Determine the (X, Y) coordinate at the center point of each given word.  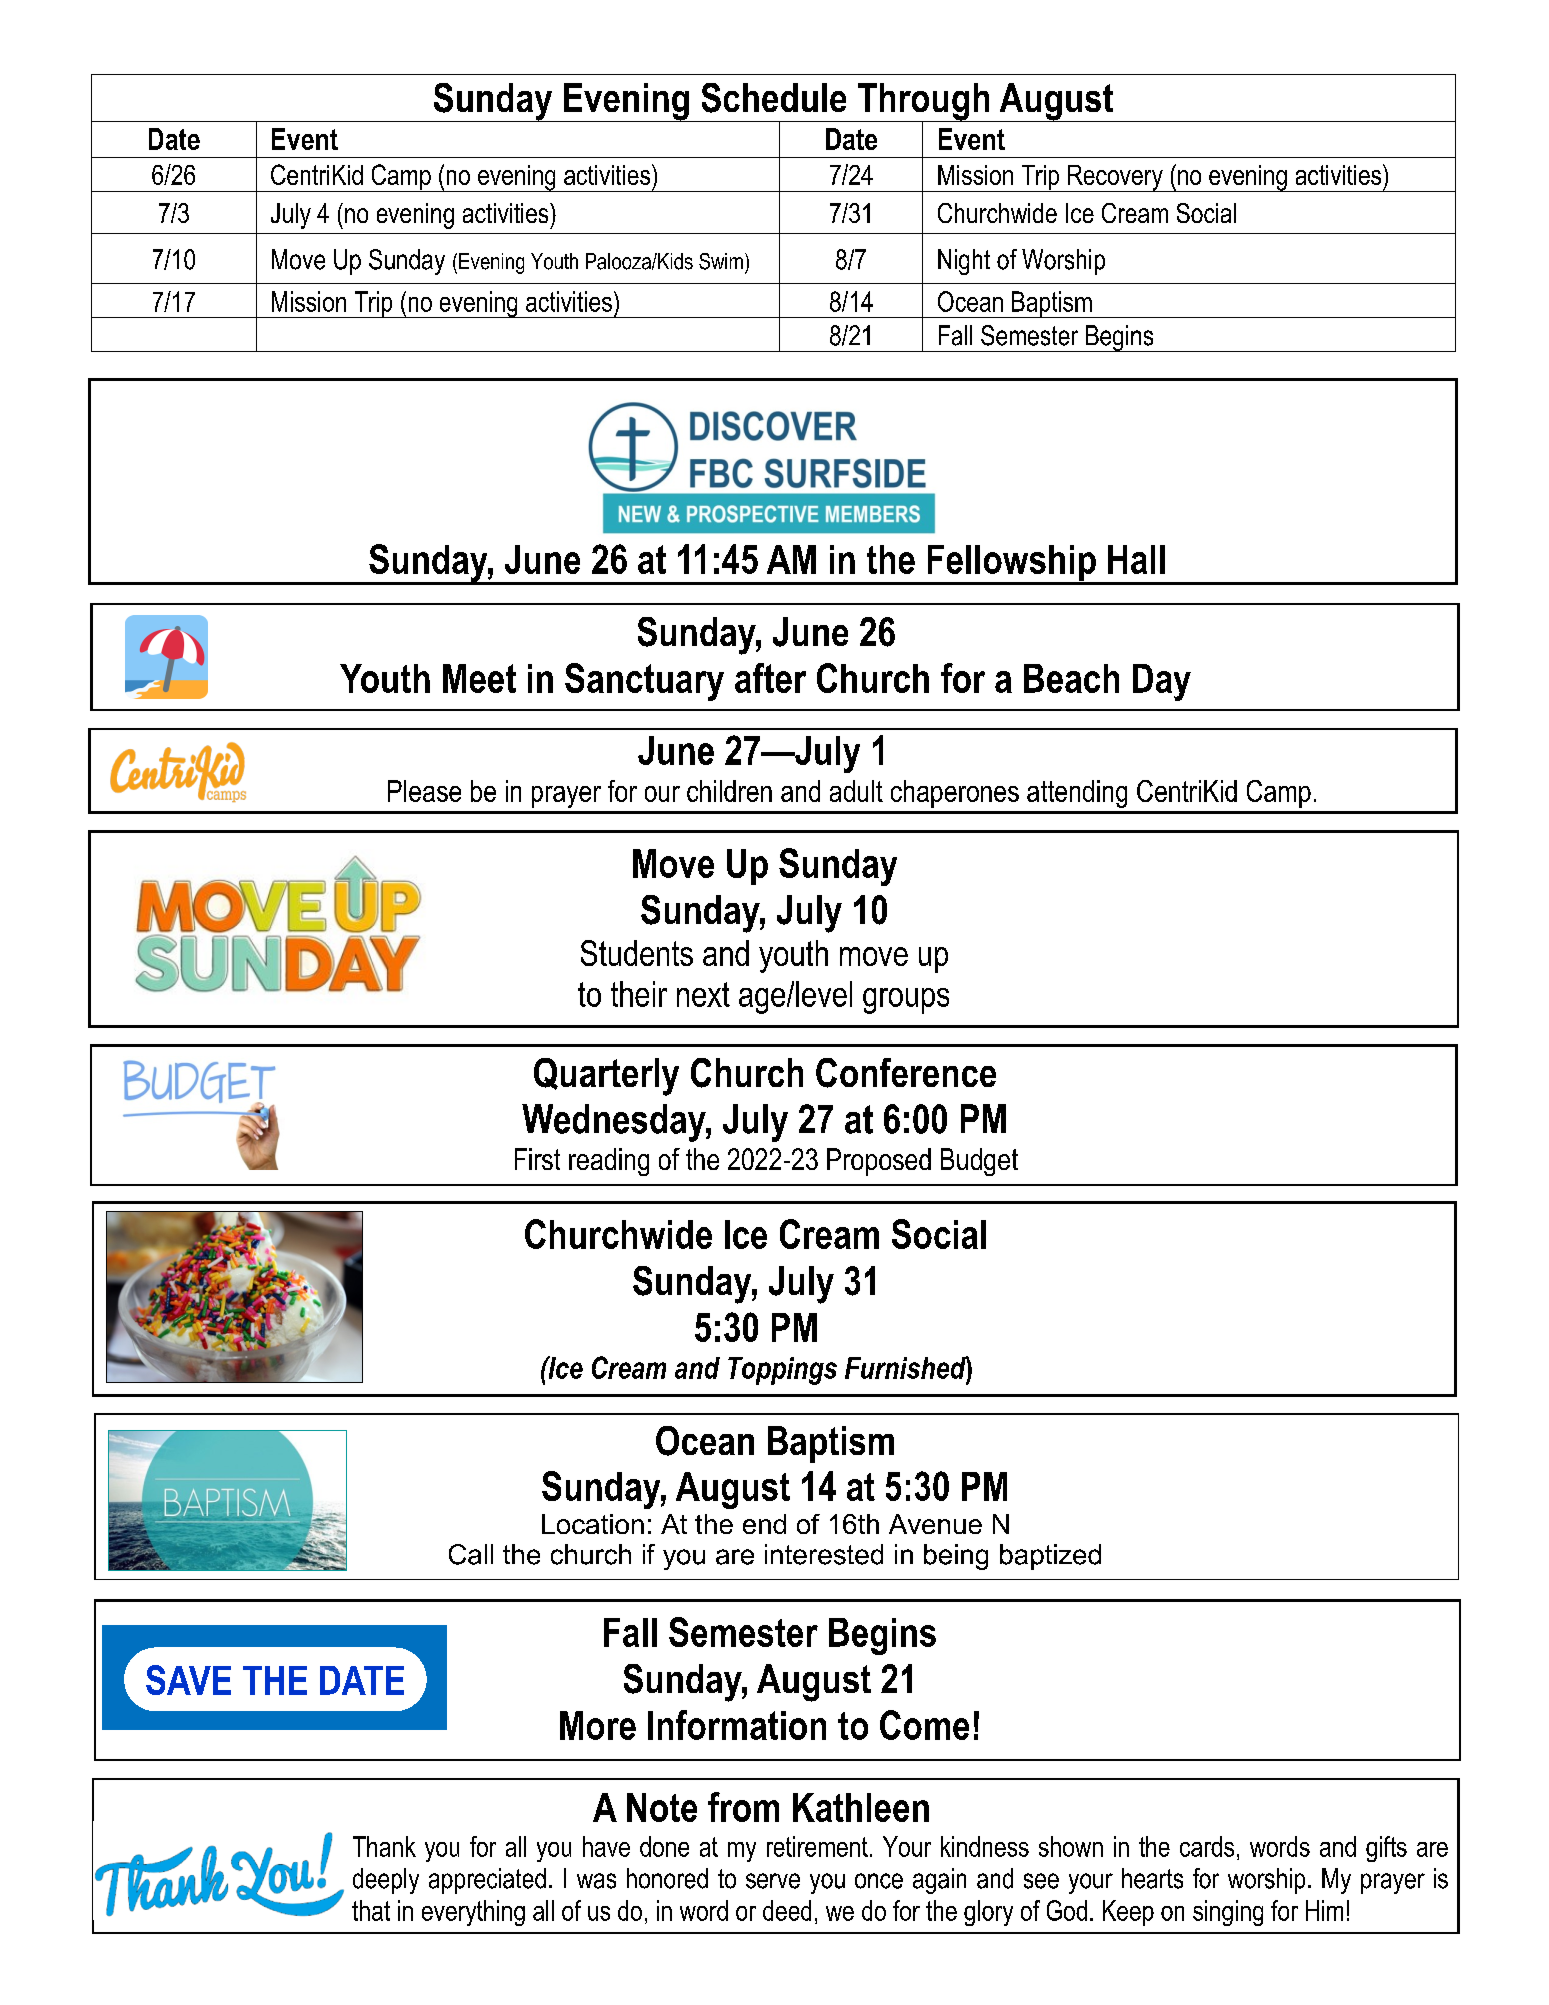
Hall (1136, 559)
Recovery (1115, 178)
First (537, 1159)
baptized (1050, 1557)
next (703, 994)
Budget (979, 1162)
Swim (721, 261)
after (770, 678)
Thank (384, 1846)
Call (471, 1554)
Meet (479, 678)
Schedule (774, 98)
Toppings (782, 1371)
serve (773, 1881)
